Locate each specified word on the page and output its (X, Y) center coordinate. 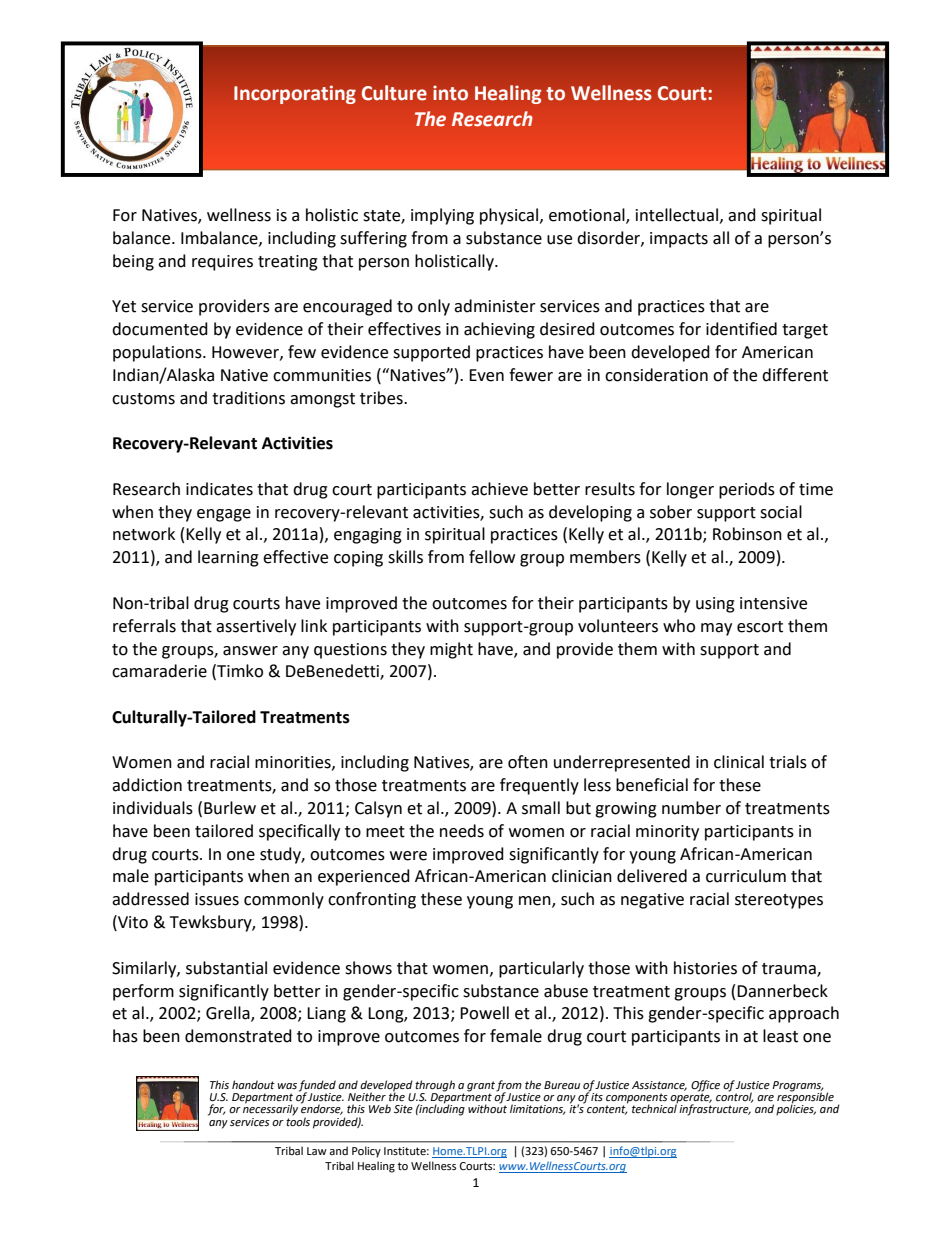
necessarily (270, 1109)
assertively (256, 627)
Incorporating (295, 94)
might (451, 650)
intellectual (677, 215)
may (716, 629)
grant (481, 1087)
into (450, 93)
